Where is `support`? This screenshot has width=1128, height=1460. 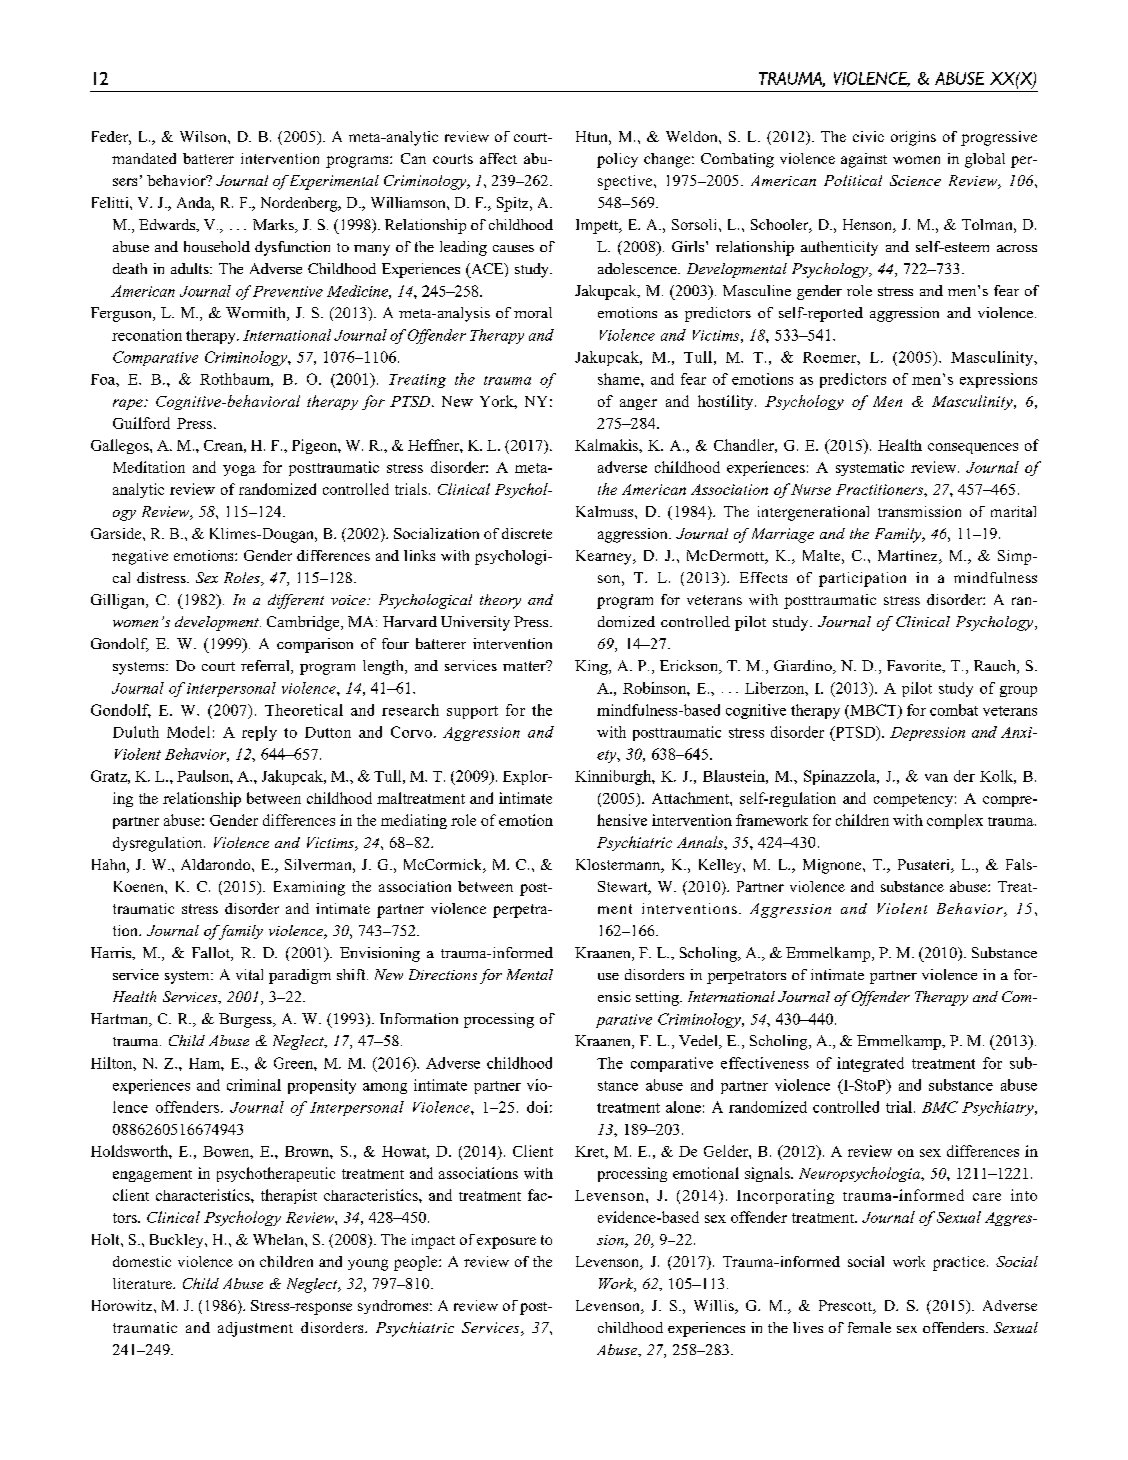
support is located at coordinates (472, 712).
